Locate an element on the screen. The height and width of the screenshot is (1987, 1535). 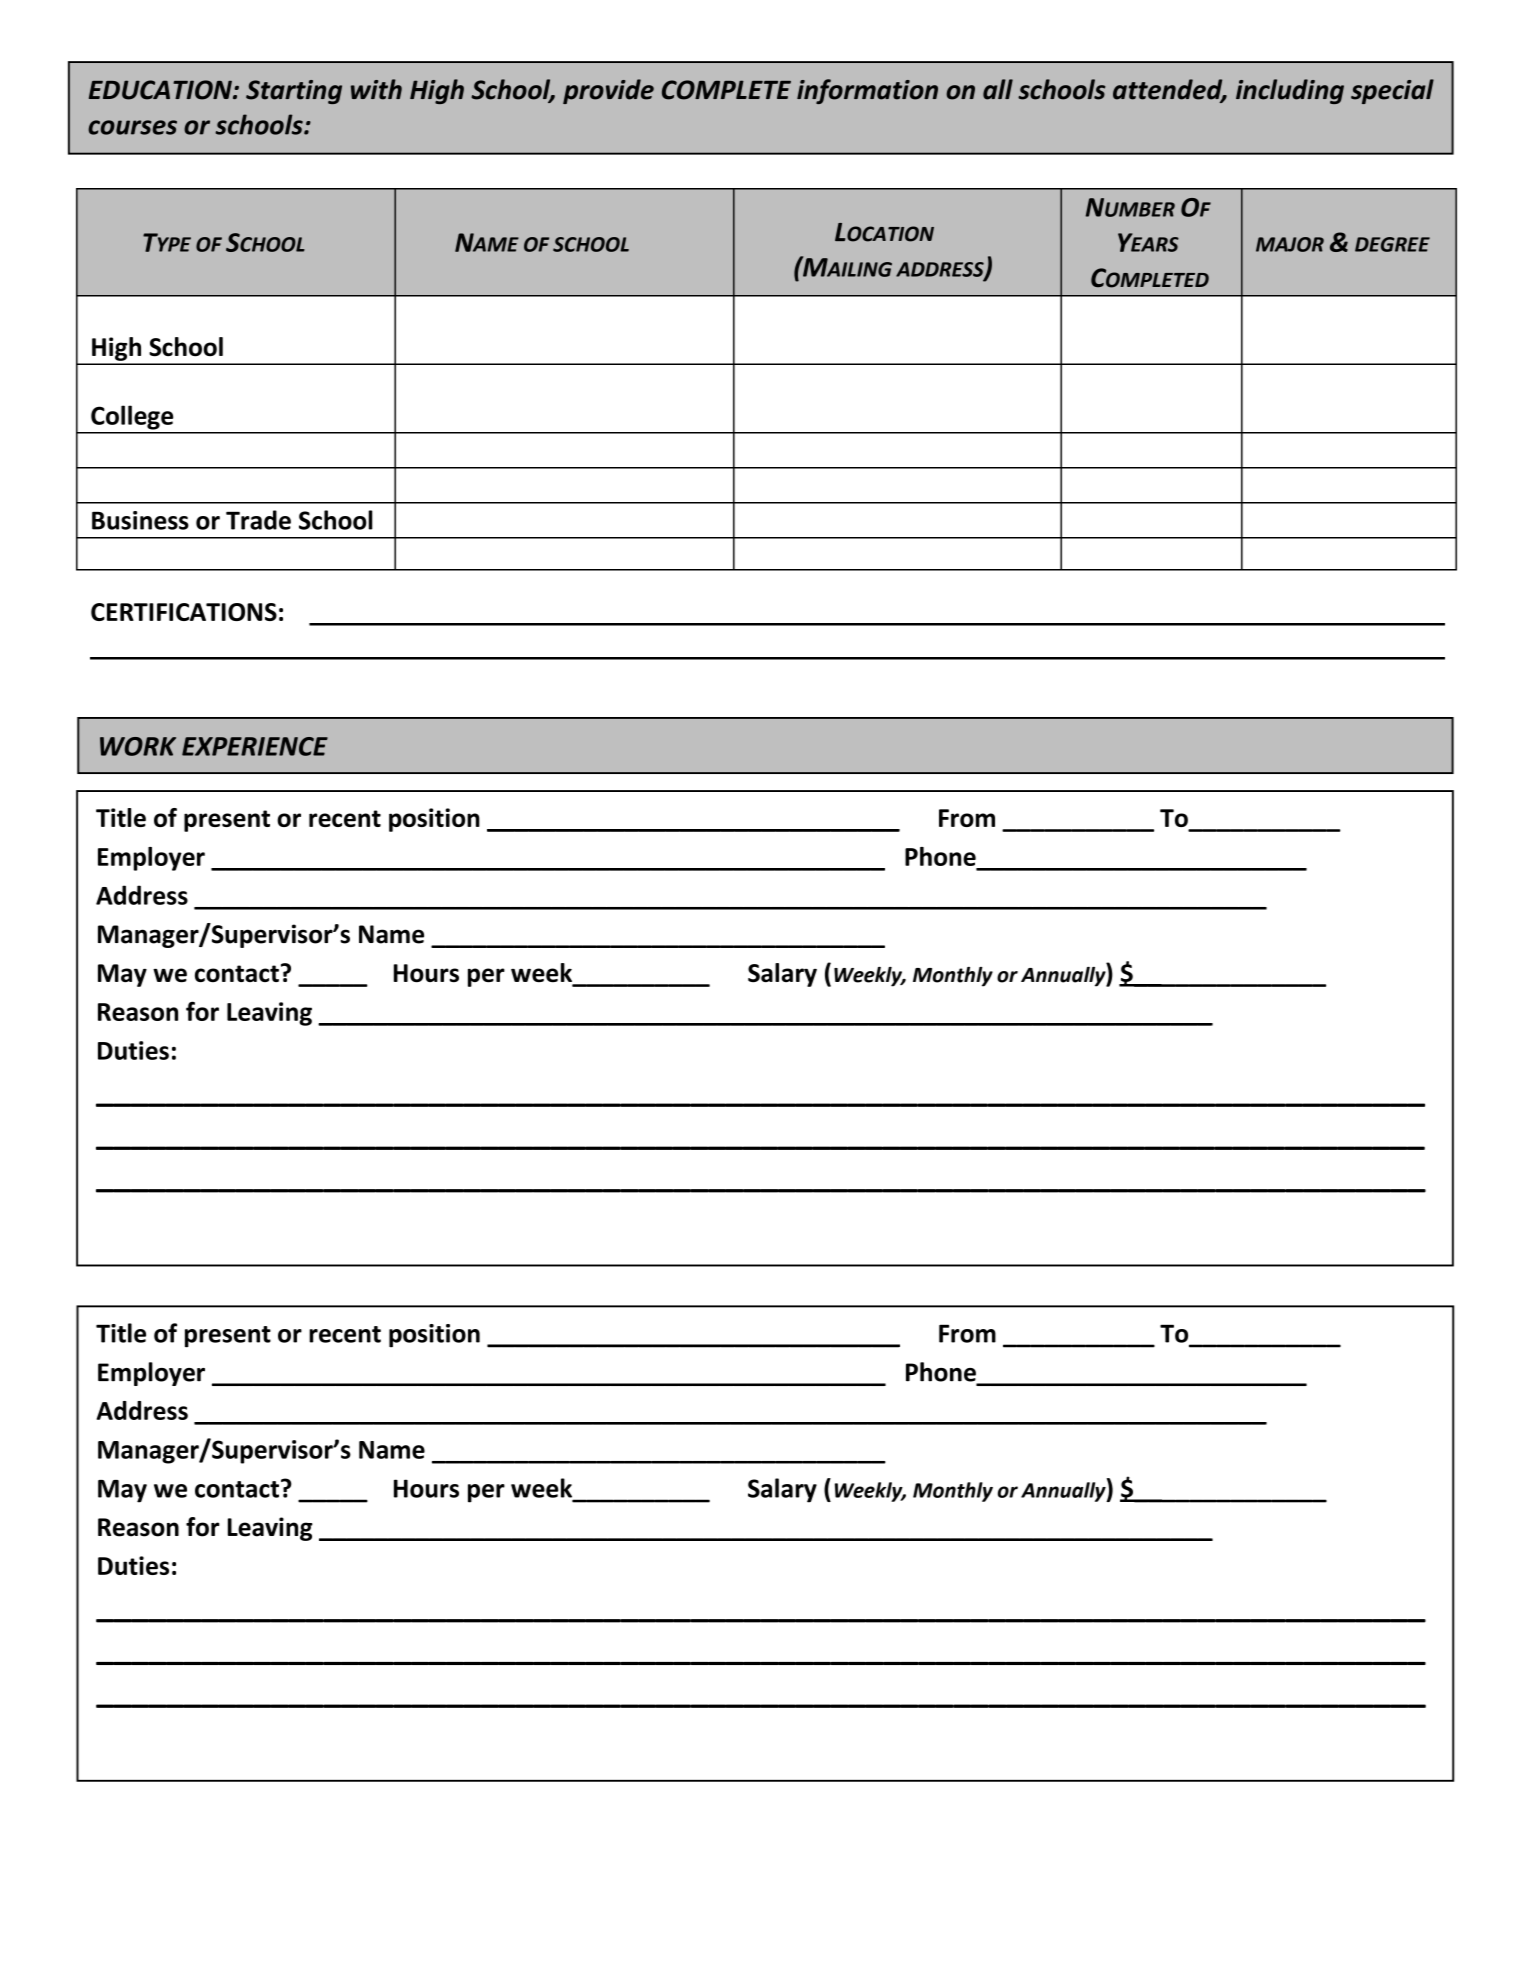
MAJOR is located at coordinates (1290, 244).
